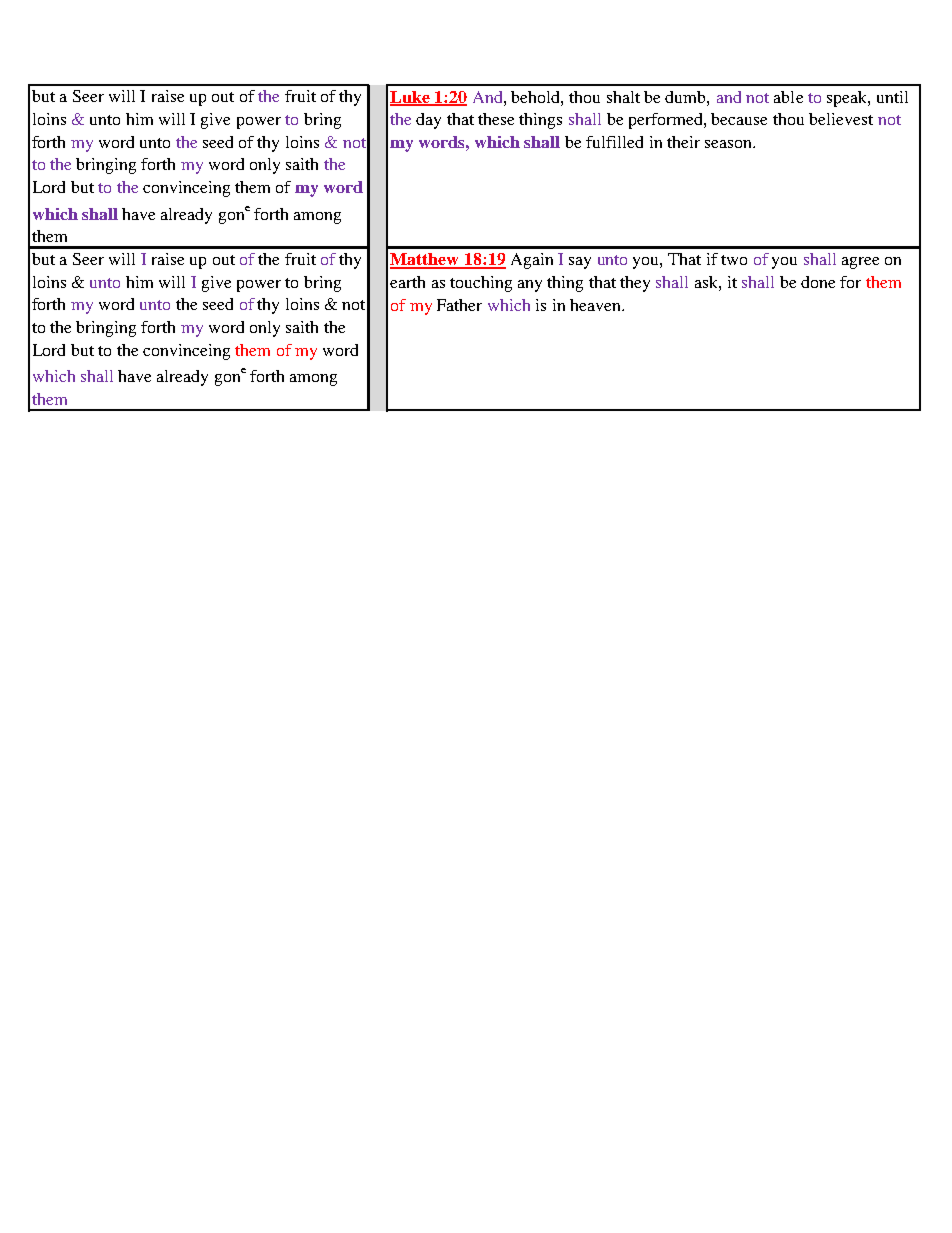  I want to click on shalt, so click(623, 97).
